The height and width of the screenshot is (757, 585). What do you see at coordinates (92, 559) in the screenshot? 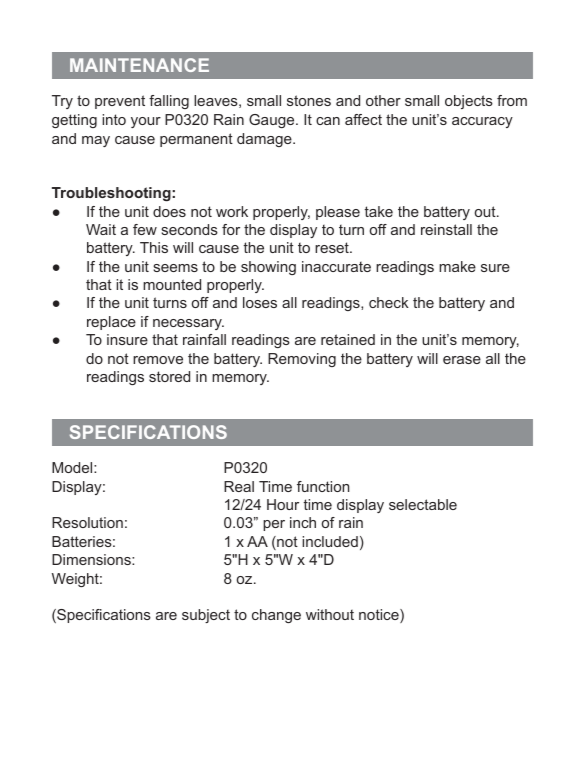
I see `Dimensions` at bounding box center [92, 559].
